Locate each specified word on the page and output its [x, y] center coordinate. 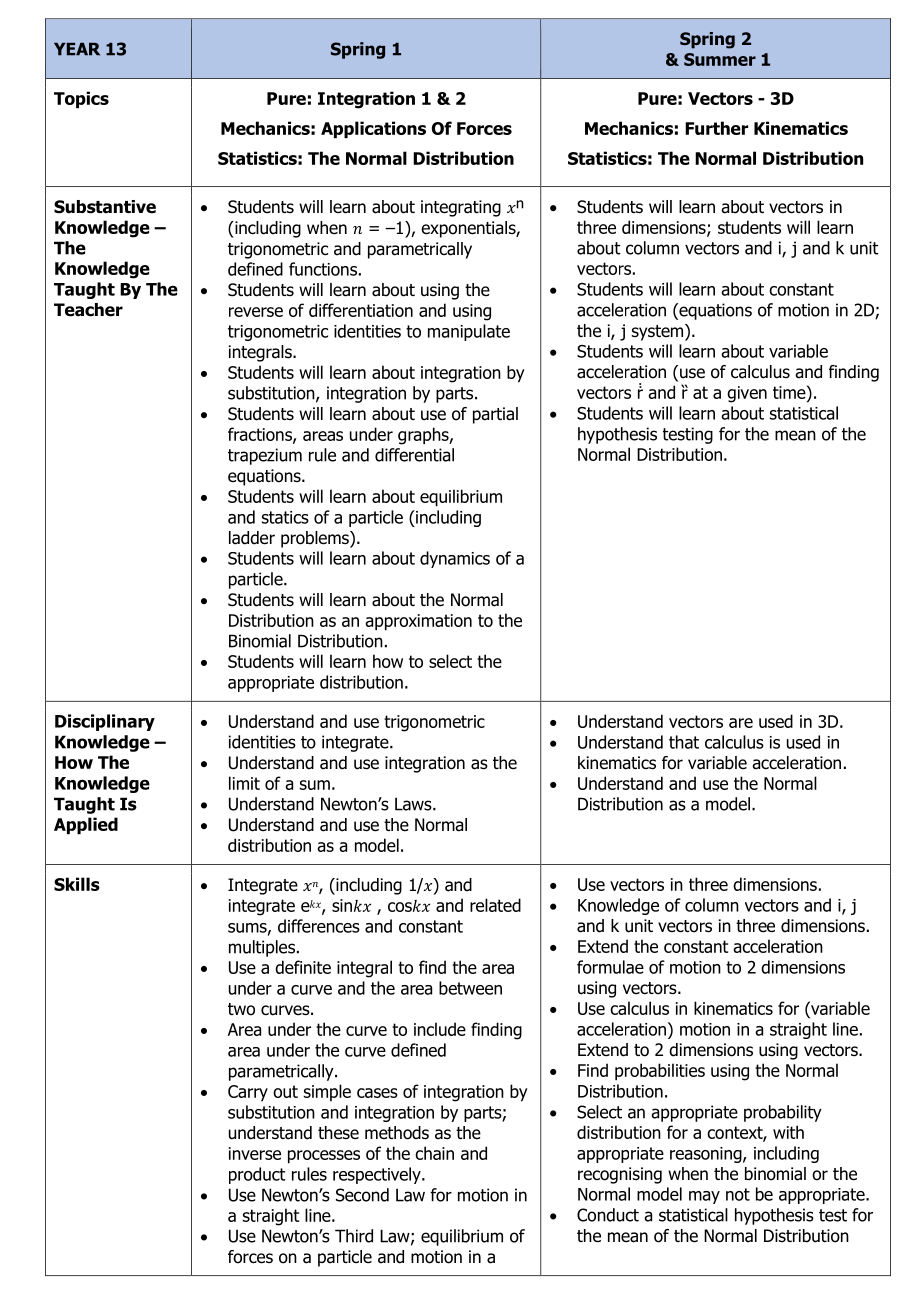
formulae [610, 967]
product [257, 1175]
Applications [373, 130]
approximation [418, 622]
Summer [720, 59]
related [495, 905]
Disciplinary [105, 722]
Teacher [88, 310]
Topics [81, 100]
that [684, 742]
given [747, 394]
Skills [77, 884]
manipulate [469, 332]
